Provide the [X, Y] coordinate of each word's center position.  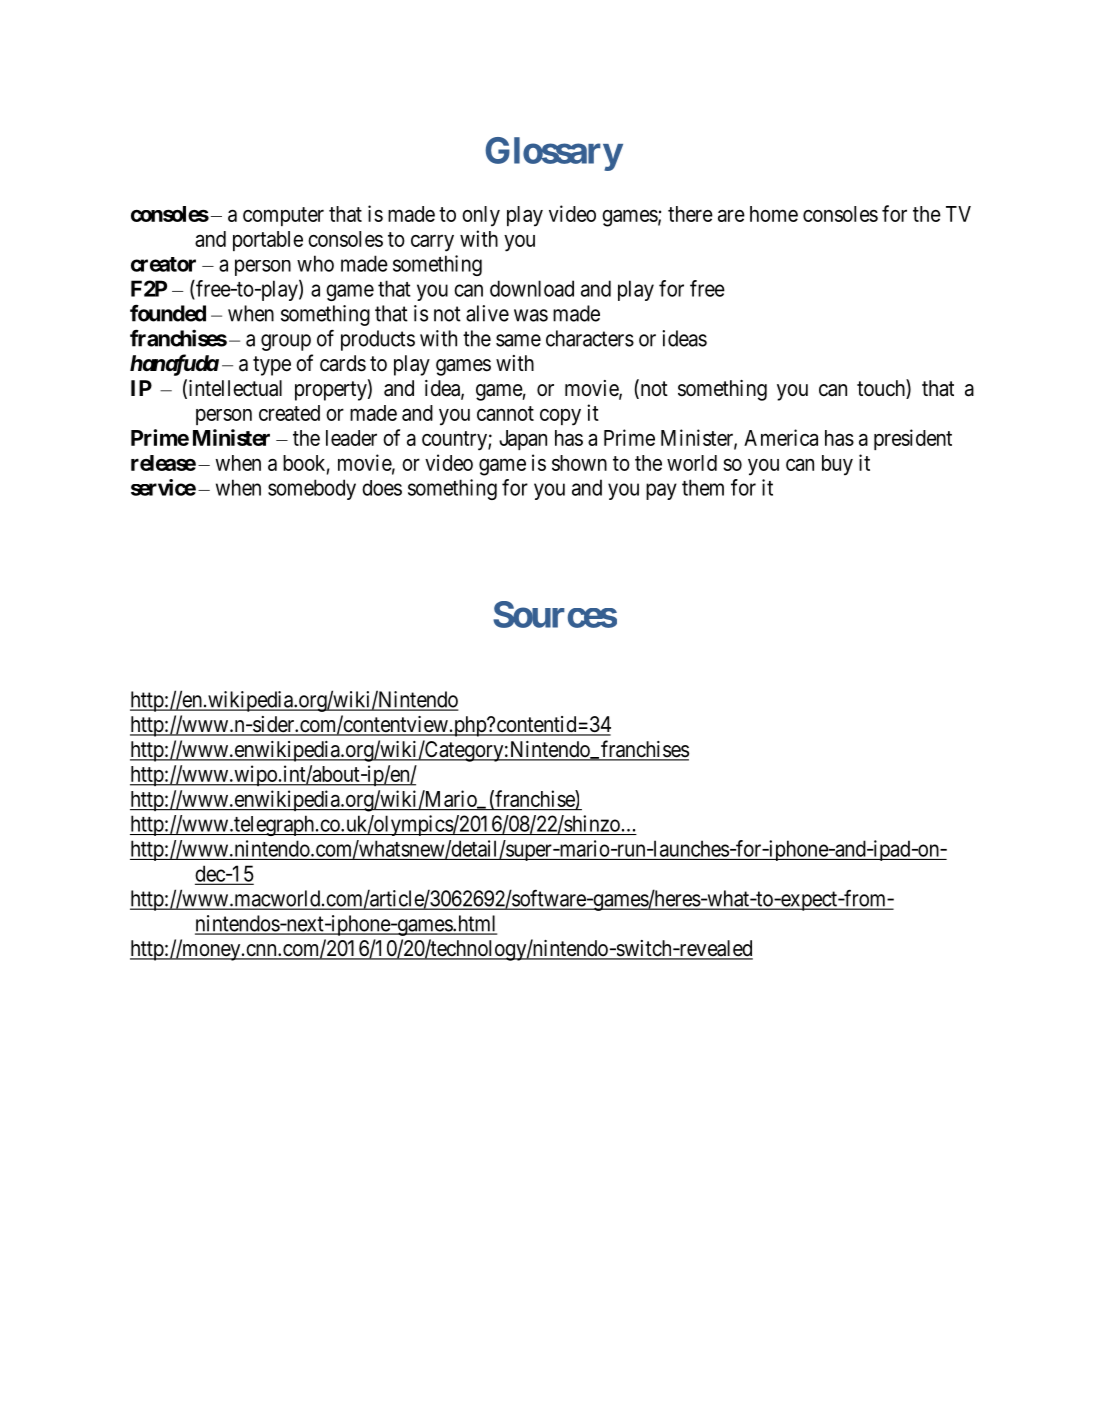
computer [283, 216]
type [272, 366]
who [315, 263]
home [774, 214]
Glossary [553, 154]
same [518, 340]
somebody [312, 489]
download [532, 288]
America [781, 437]
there [690, 214]
